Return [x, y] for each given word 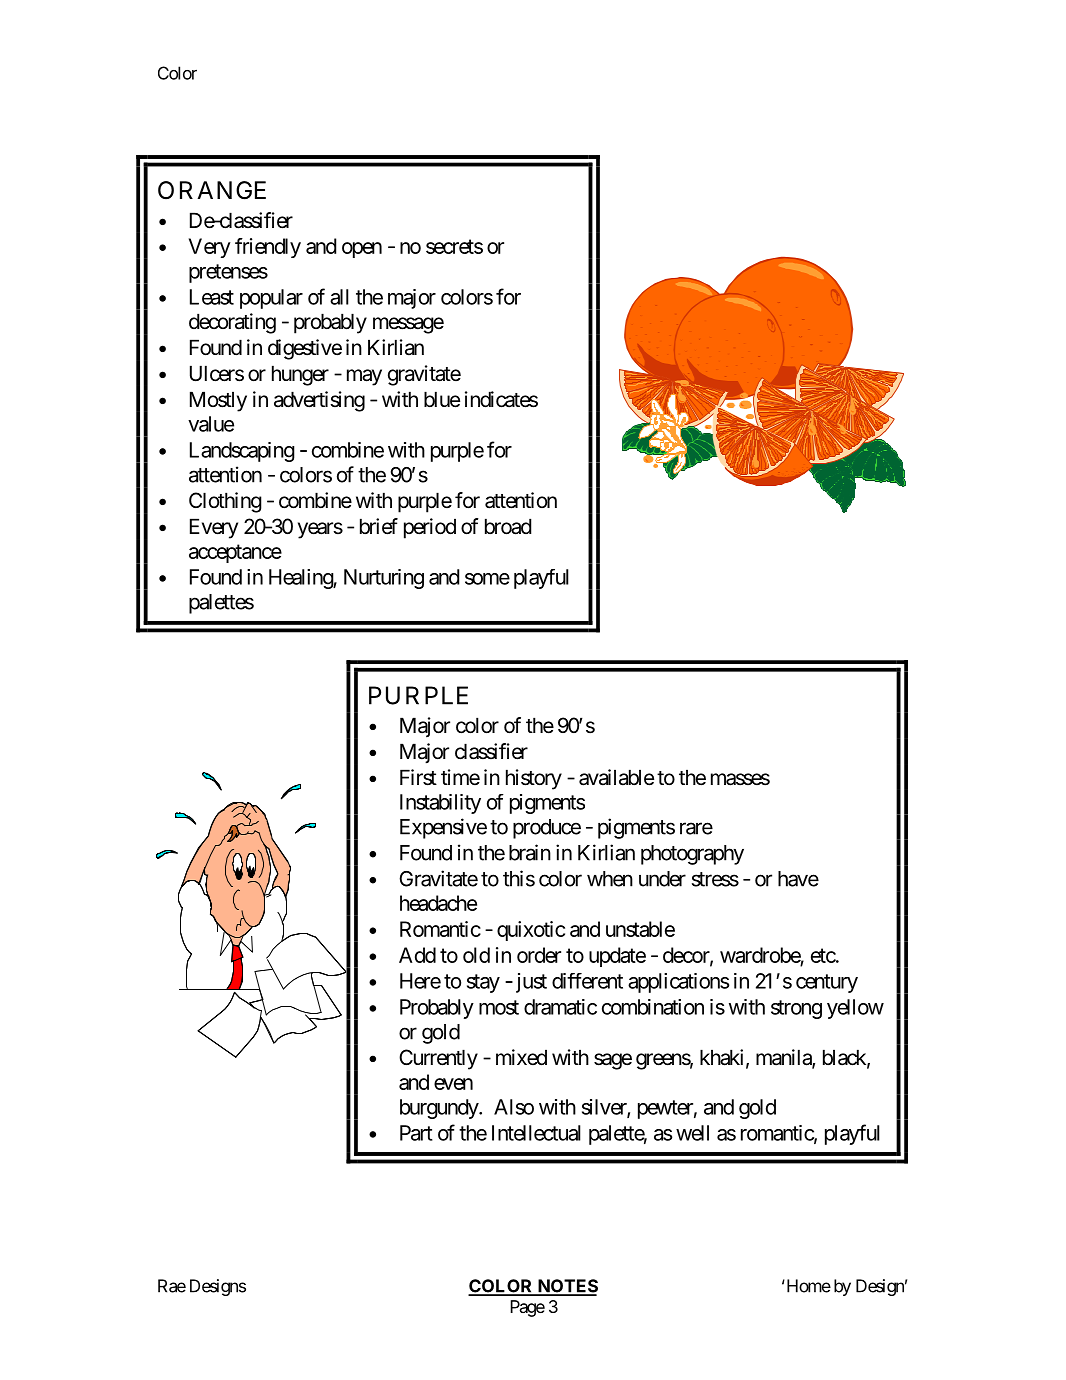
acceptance [235, 553]
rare [696, 828]
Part [416, 1133]
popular [271, 299]
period [430, 528]
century [827, 983]
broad [508, 526]
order [539, 955]
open [362, 250]
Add [417, 955]
